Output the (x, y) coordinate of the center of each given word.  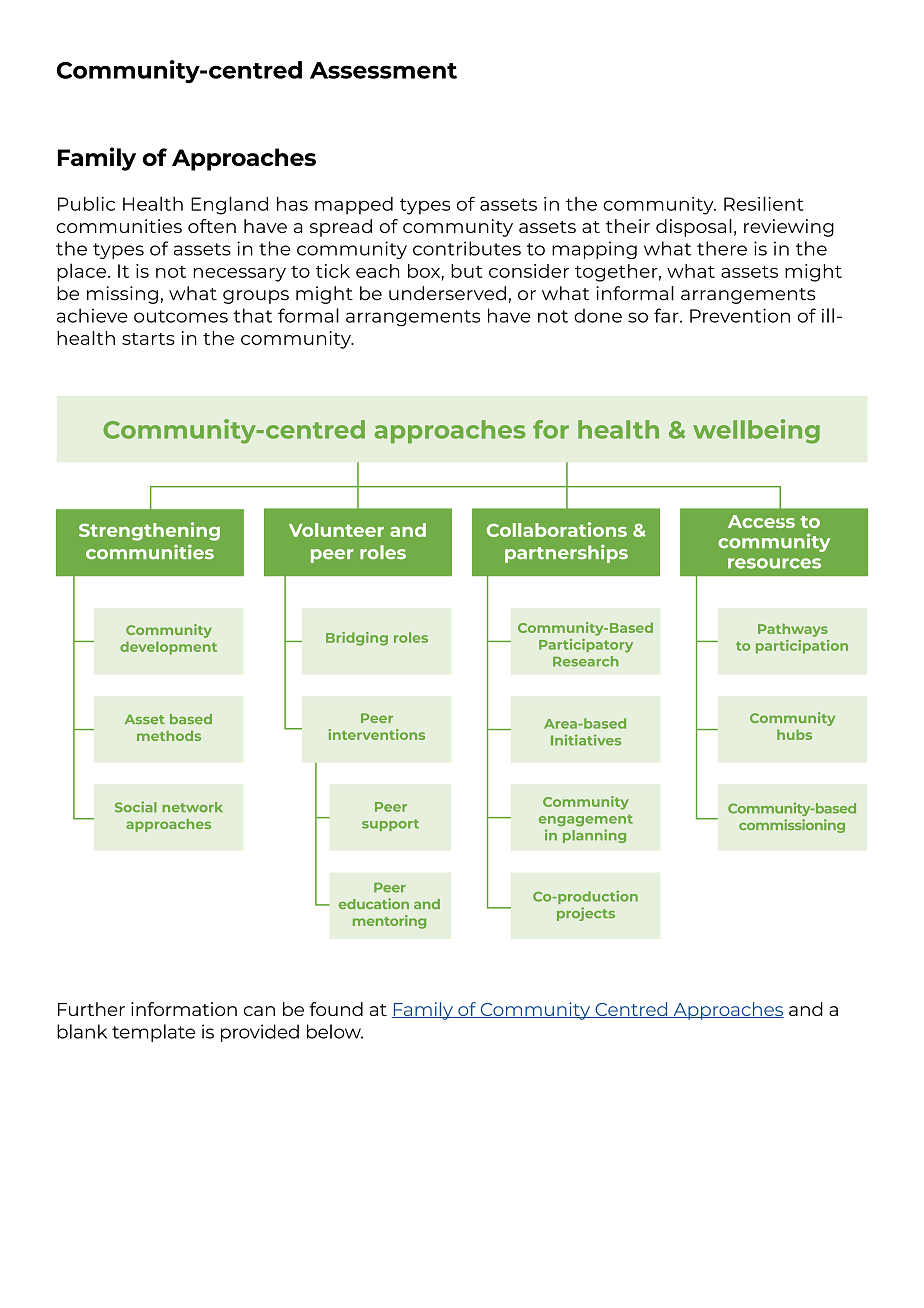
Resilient (764, 203)
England (229, 205)
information (184, 1009)
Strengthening (149, 531)
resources (774, 563)
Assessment (383, 70)
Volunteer (336, 530)
